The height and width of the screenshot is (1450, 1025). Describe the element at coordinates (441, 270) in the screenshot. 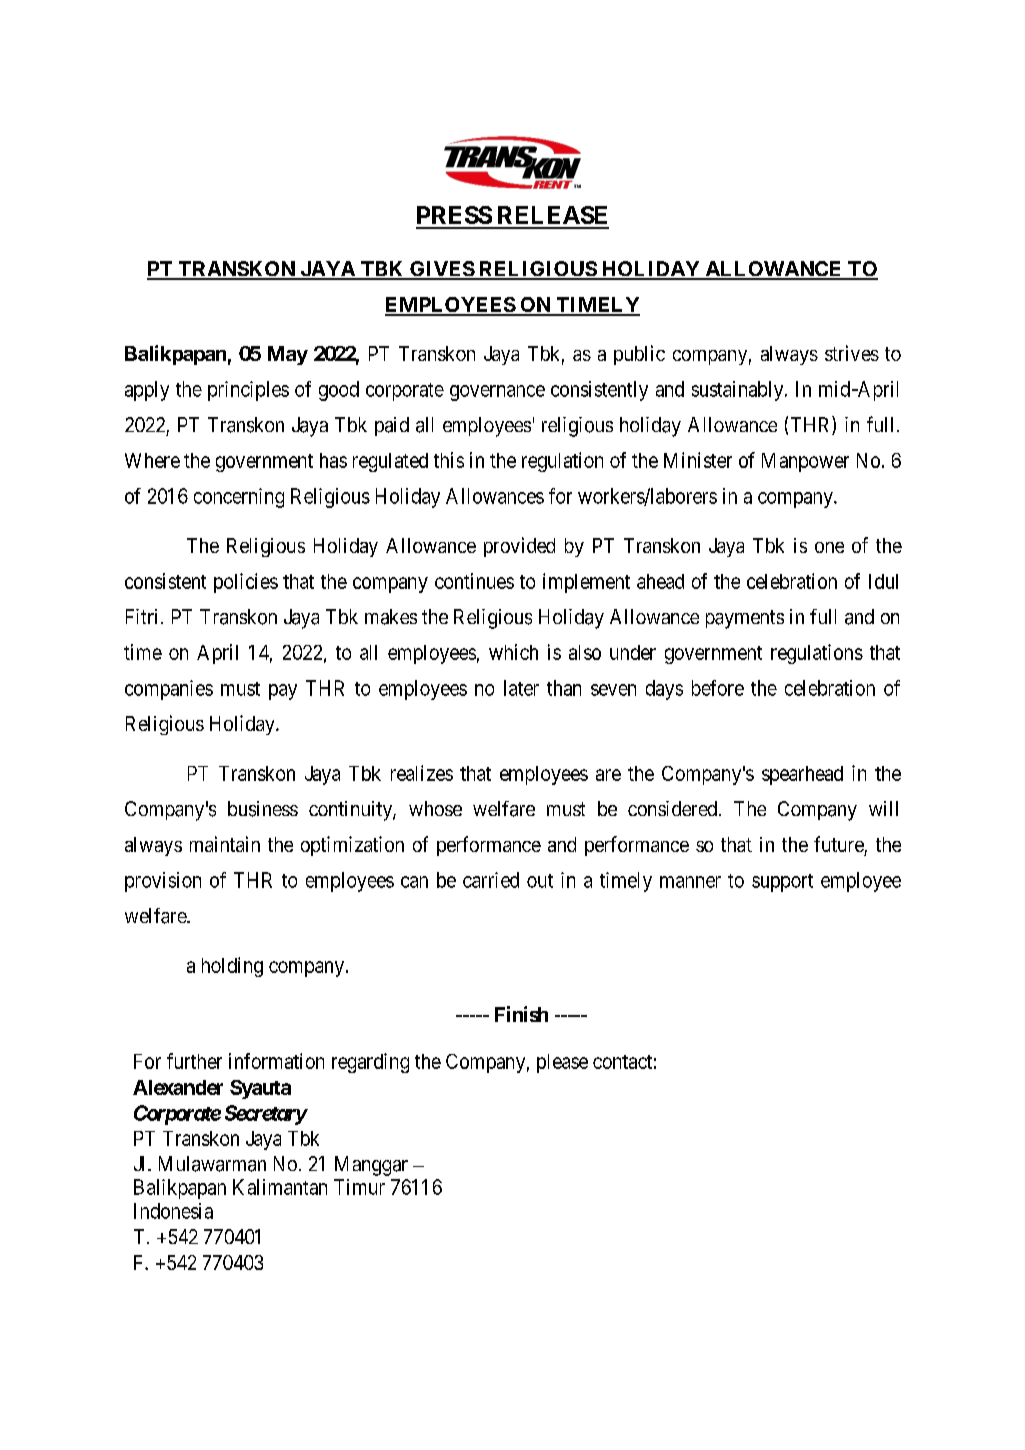

I see `GIVES` at that location.
